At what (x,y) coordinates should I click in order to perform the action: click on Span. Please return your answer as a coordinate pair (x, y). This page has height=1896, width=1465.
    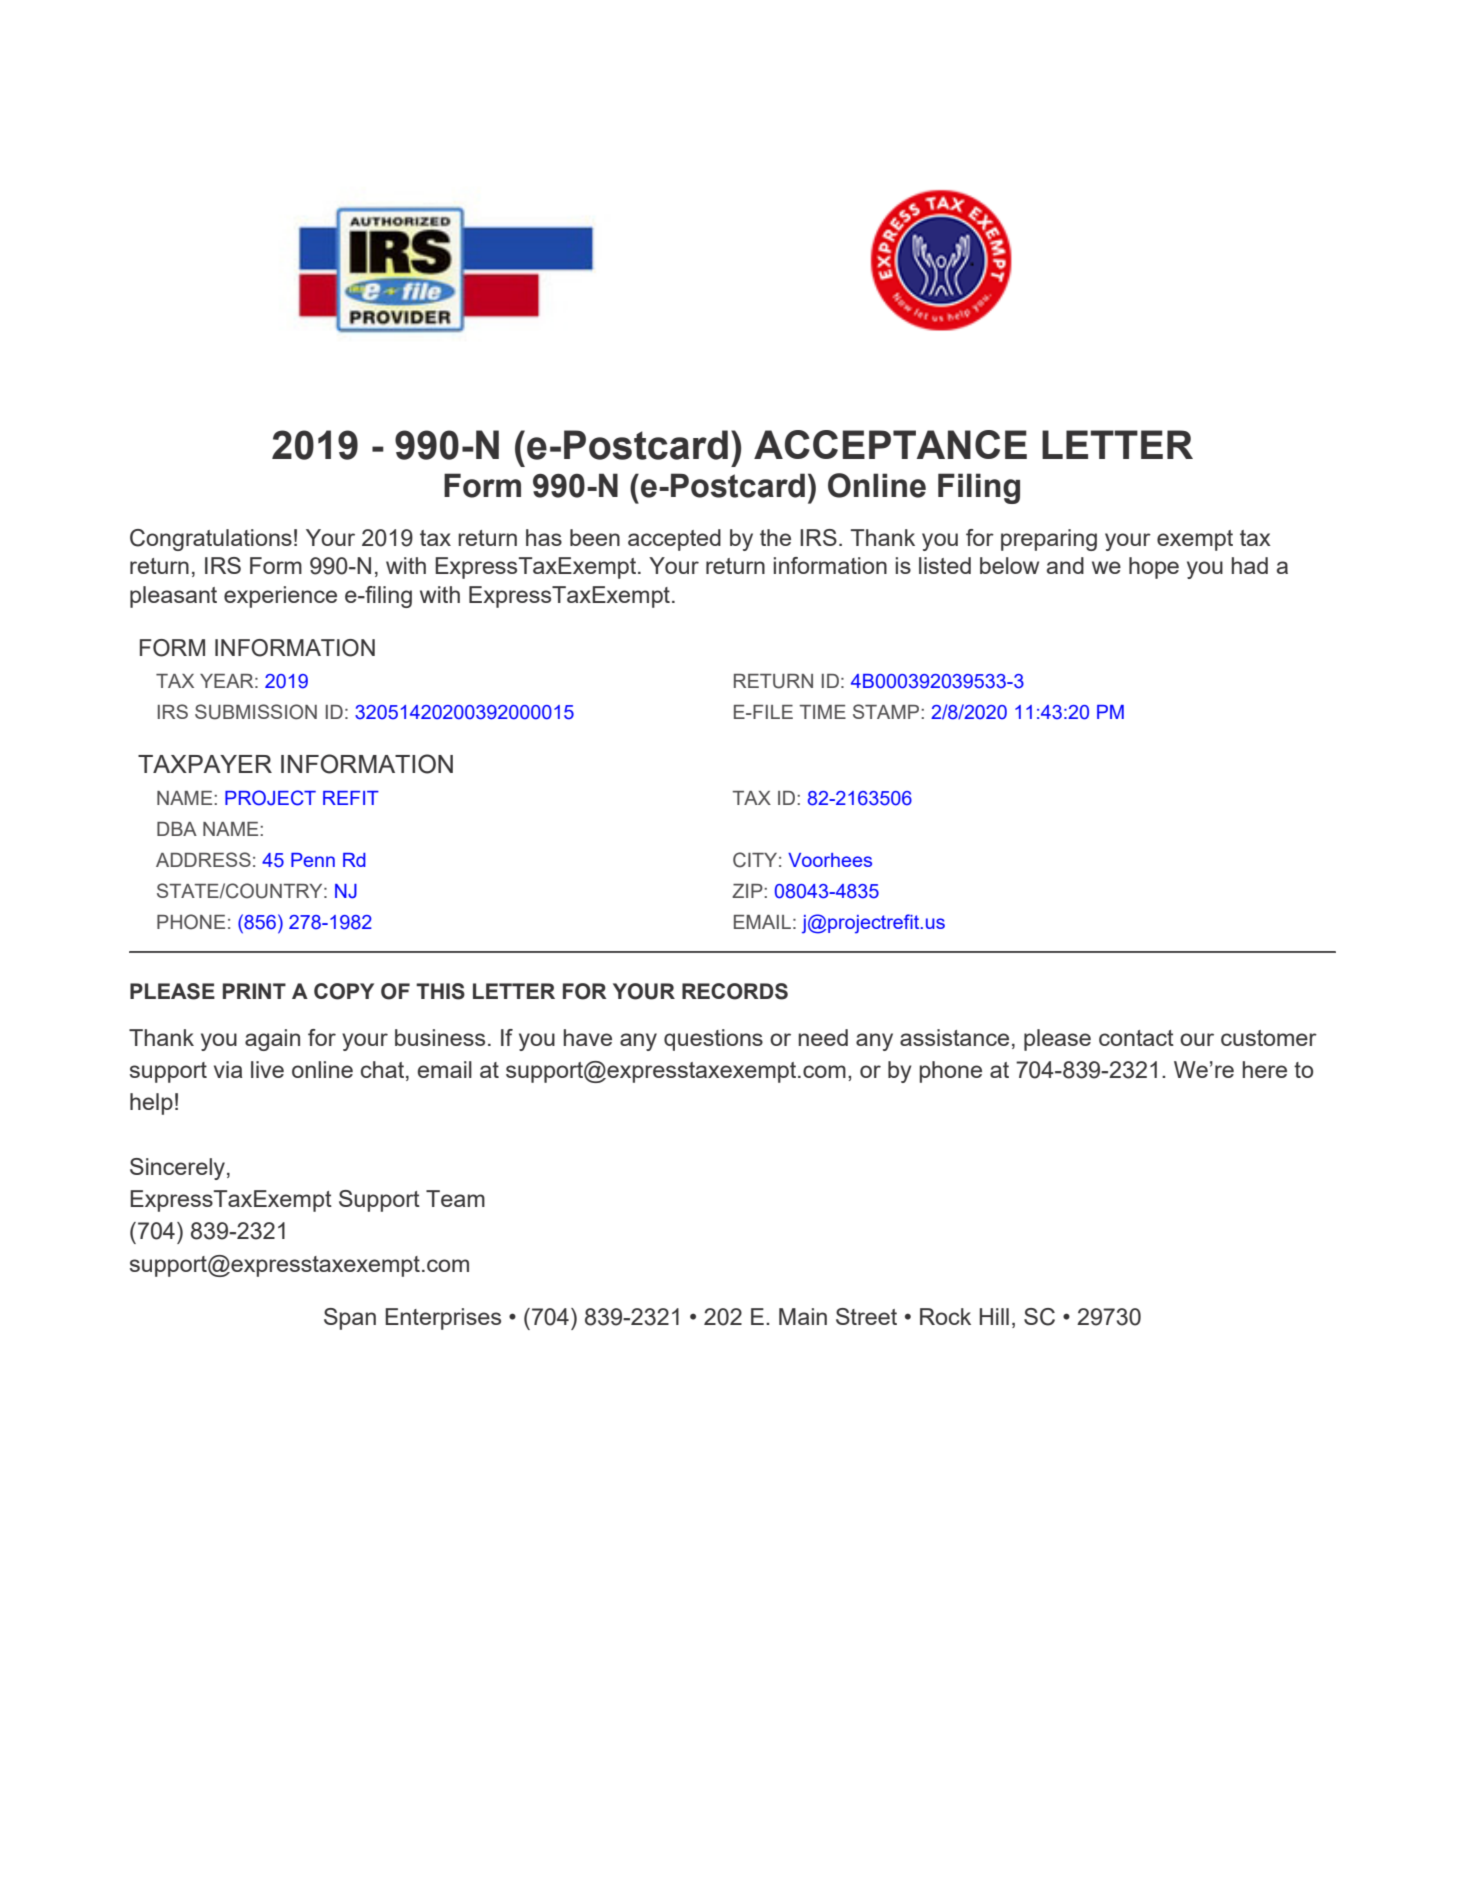
    Looking at the image, I should click on (350, 1319).
